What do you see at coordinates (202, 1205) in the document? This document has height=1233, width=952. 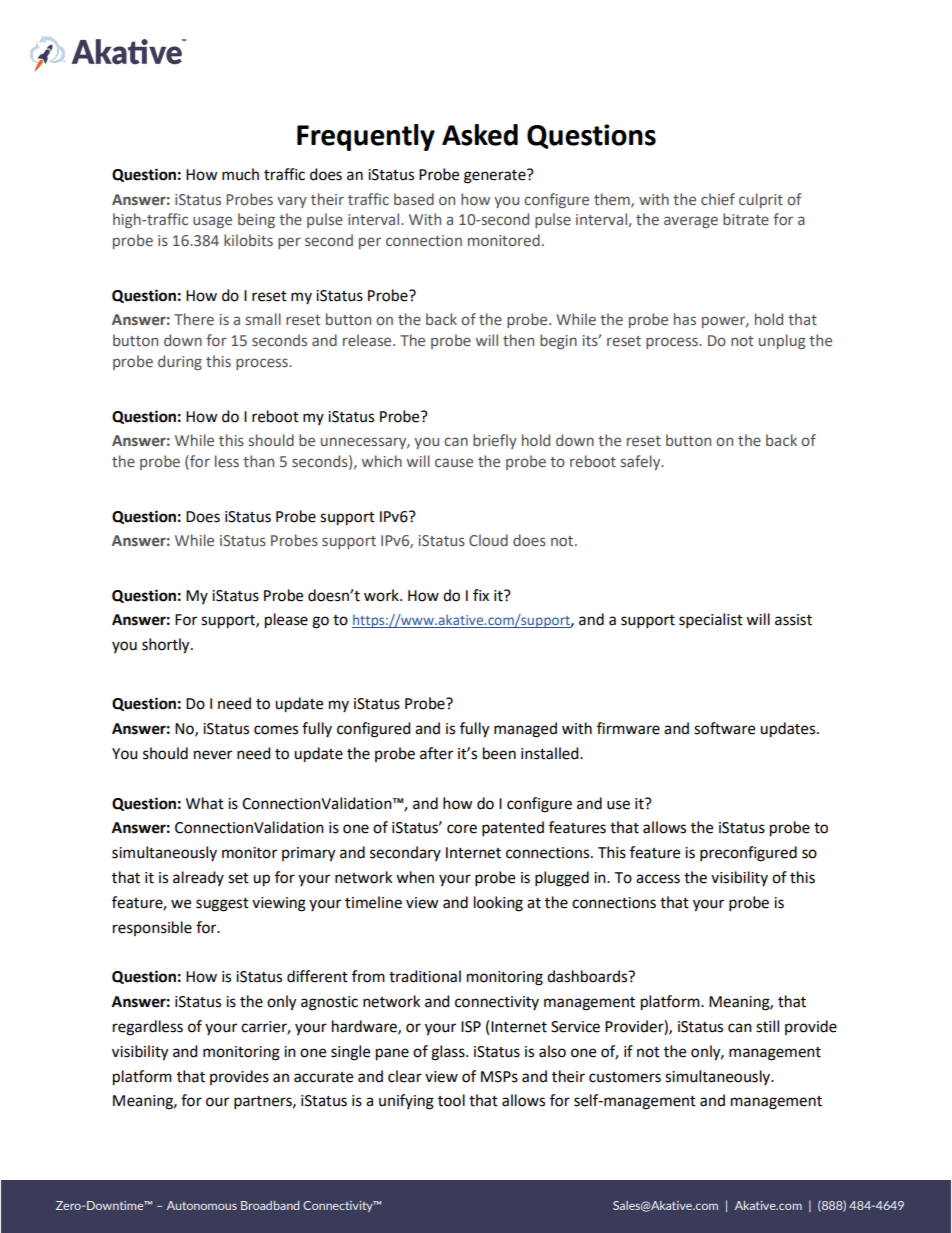 I see `Autonomous` at bounding box center [202, 1205].
